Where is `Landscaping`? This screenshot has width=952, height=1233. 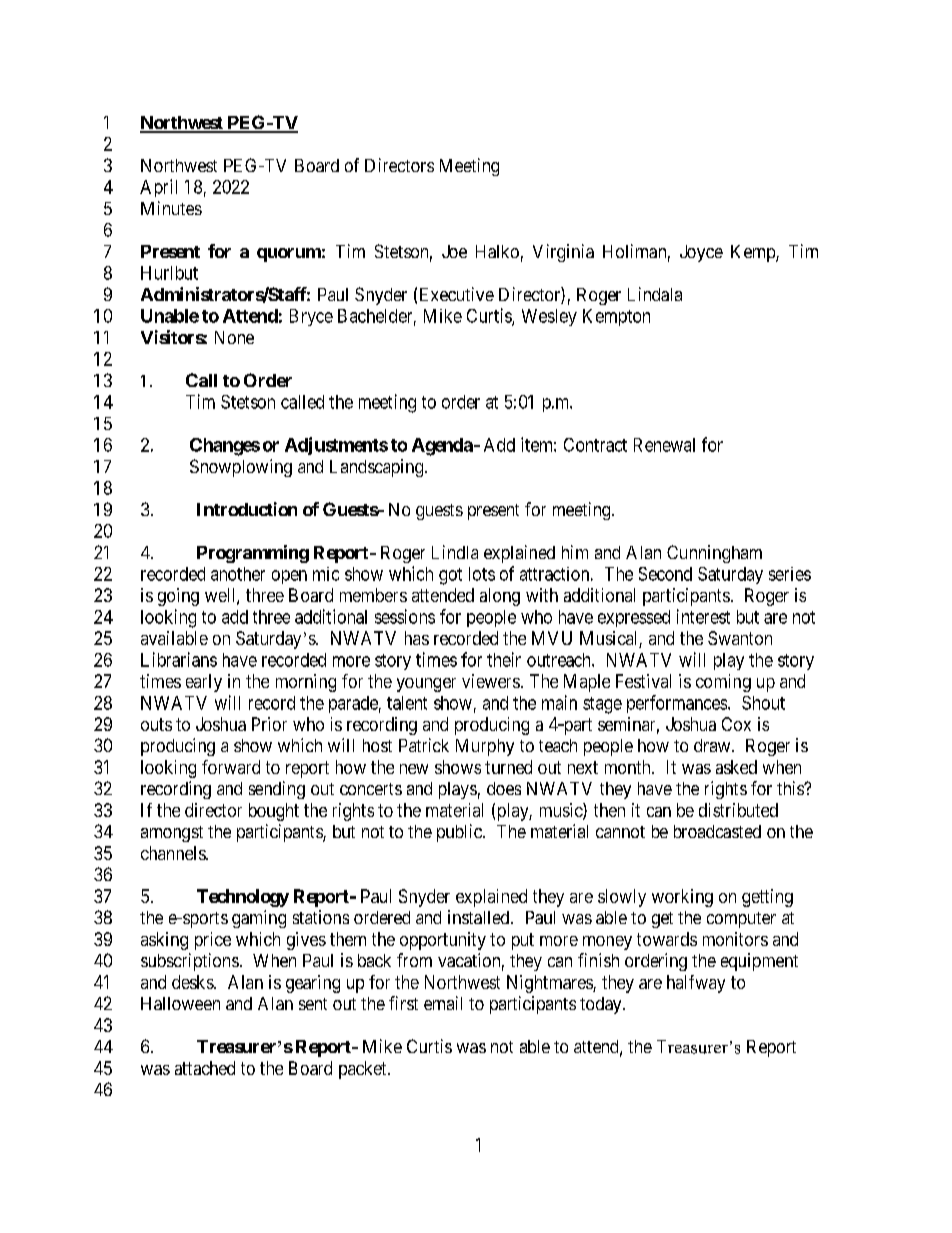 Landscaping is located at coordinates (378, 468).
